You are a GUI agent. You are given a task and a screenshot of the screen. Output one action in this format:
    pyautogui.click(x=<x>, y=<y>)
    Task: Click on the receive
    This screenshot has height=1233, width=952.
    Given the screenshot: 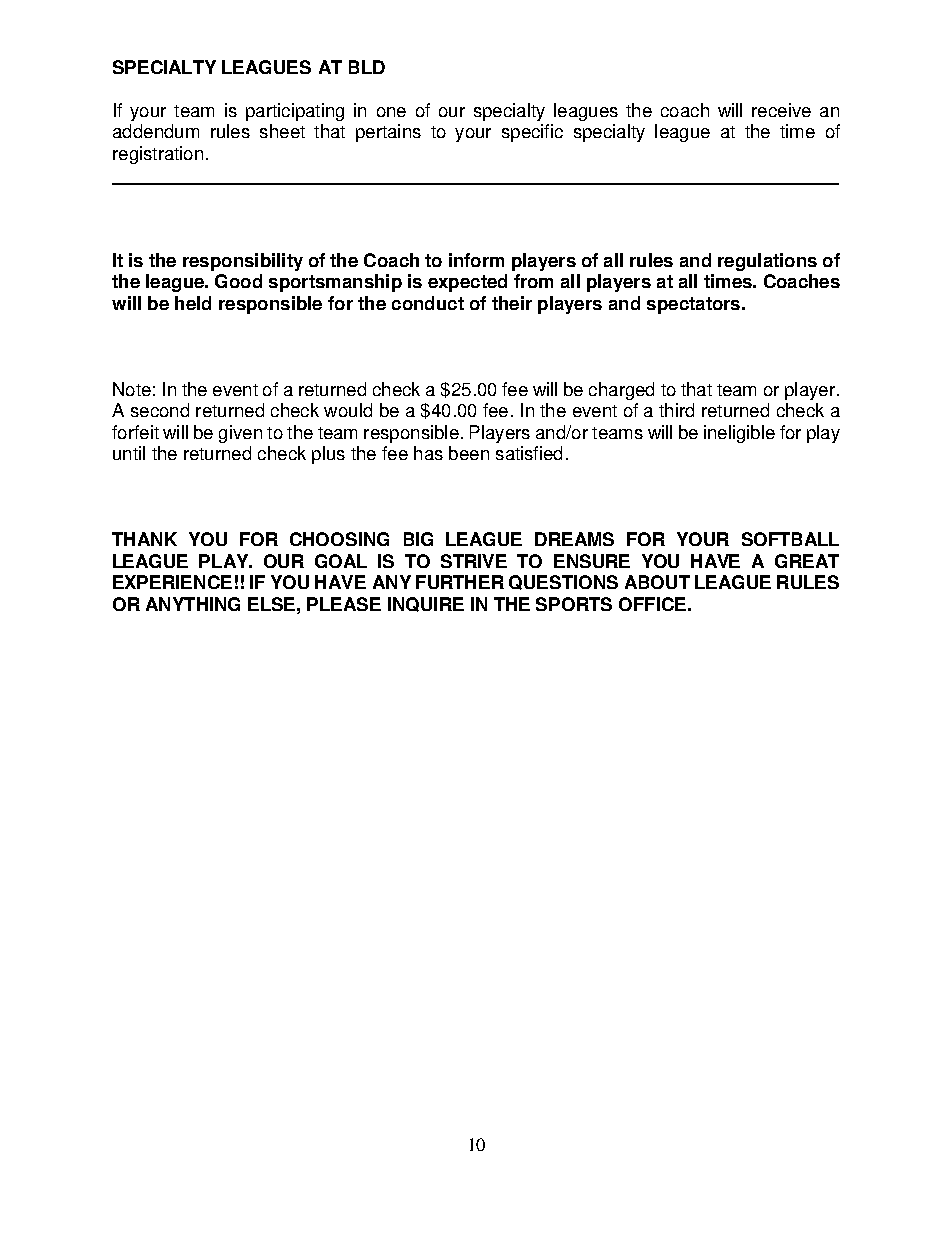 What is the action you would take?
    pyautogui.click(x=781, y=110)
